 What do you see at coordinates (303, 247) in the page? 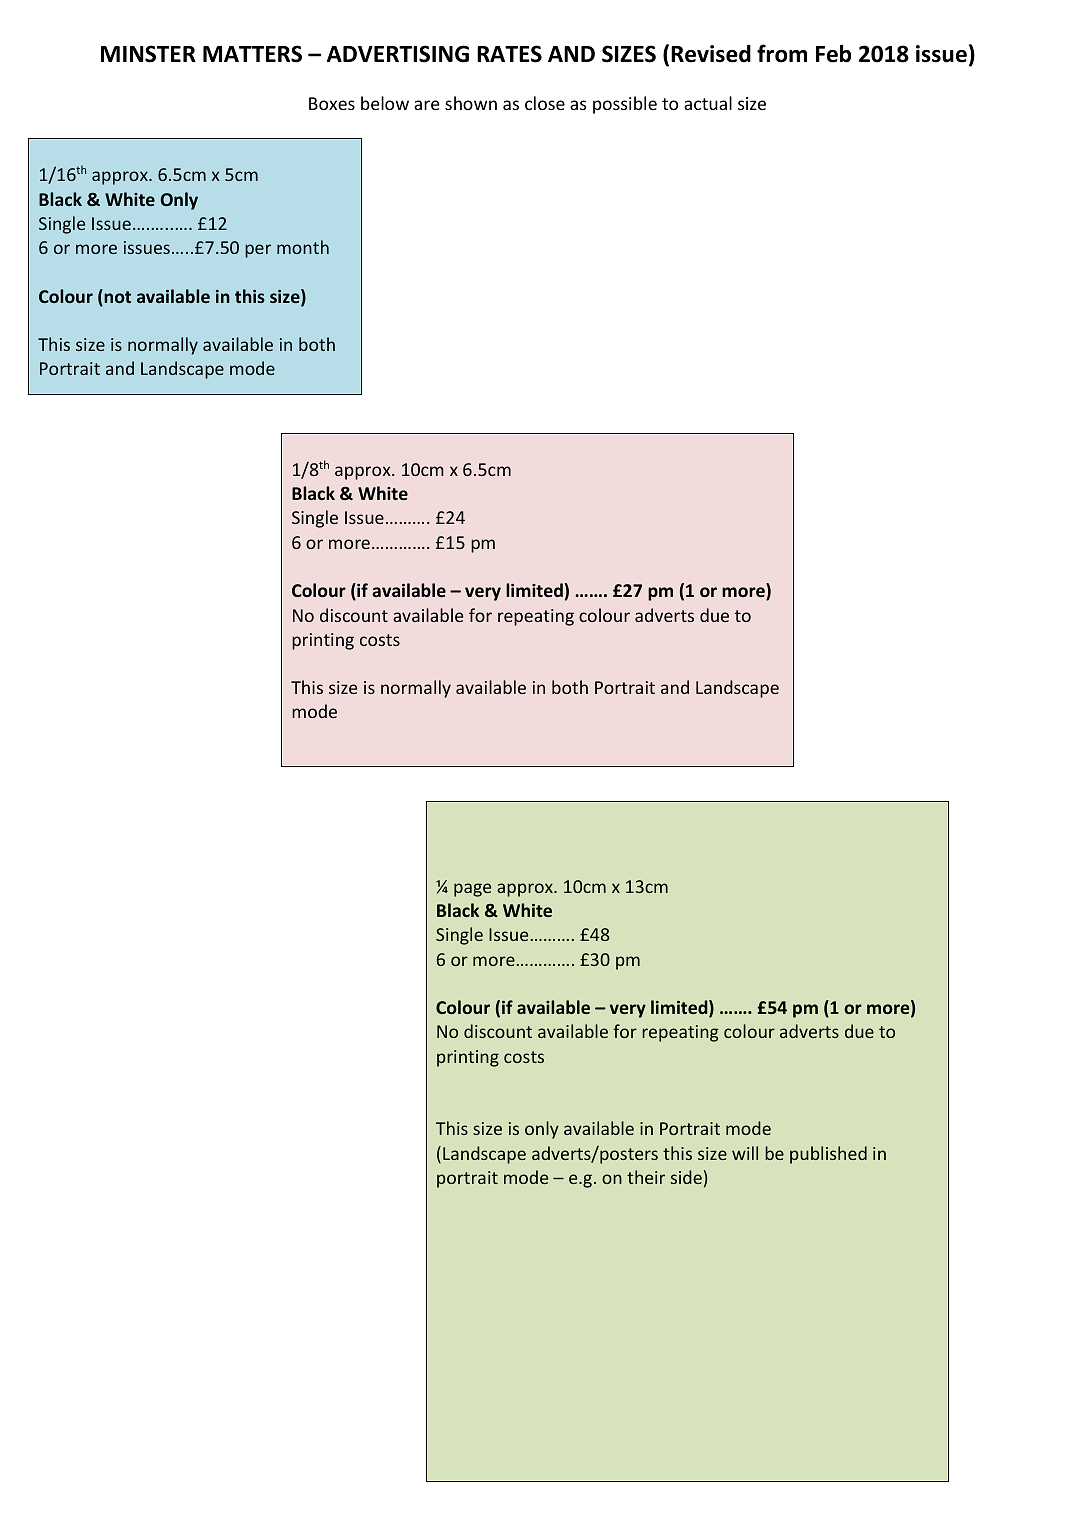
I see `month` at bounding box center [303, 247].
